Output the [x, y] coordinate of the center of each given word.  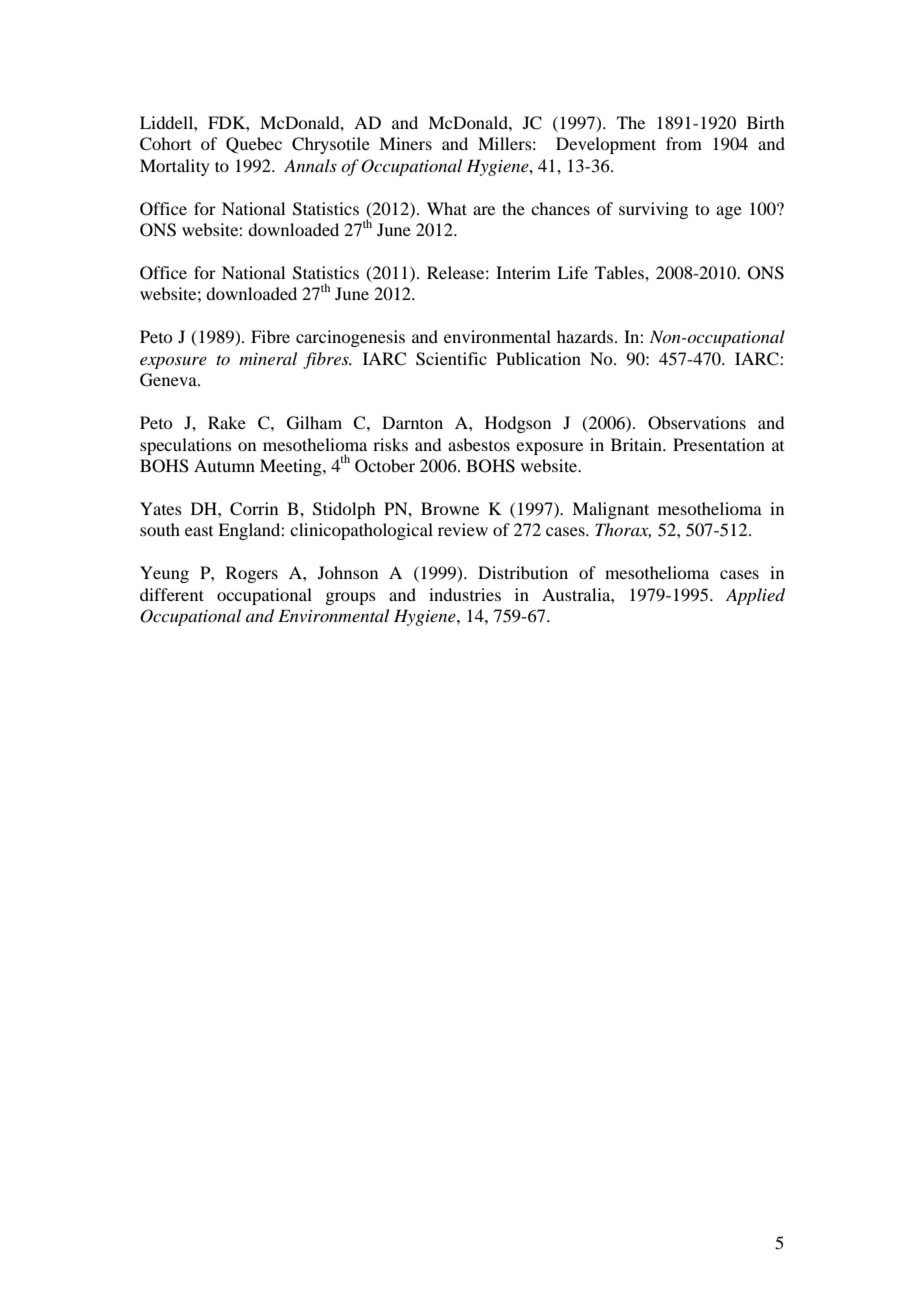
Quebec [254, 145]
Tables [620, 272]
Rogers [252, 574]
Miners [405, 143]
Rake [227, 422]
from [684, 143]
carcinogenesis [350, 338]
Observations [697, 423]
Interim [523, 272]
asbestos [479, 444]
